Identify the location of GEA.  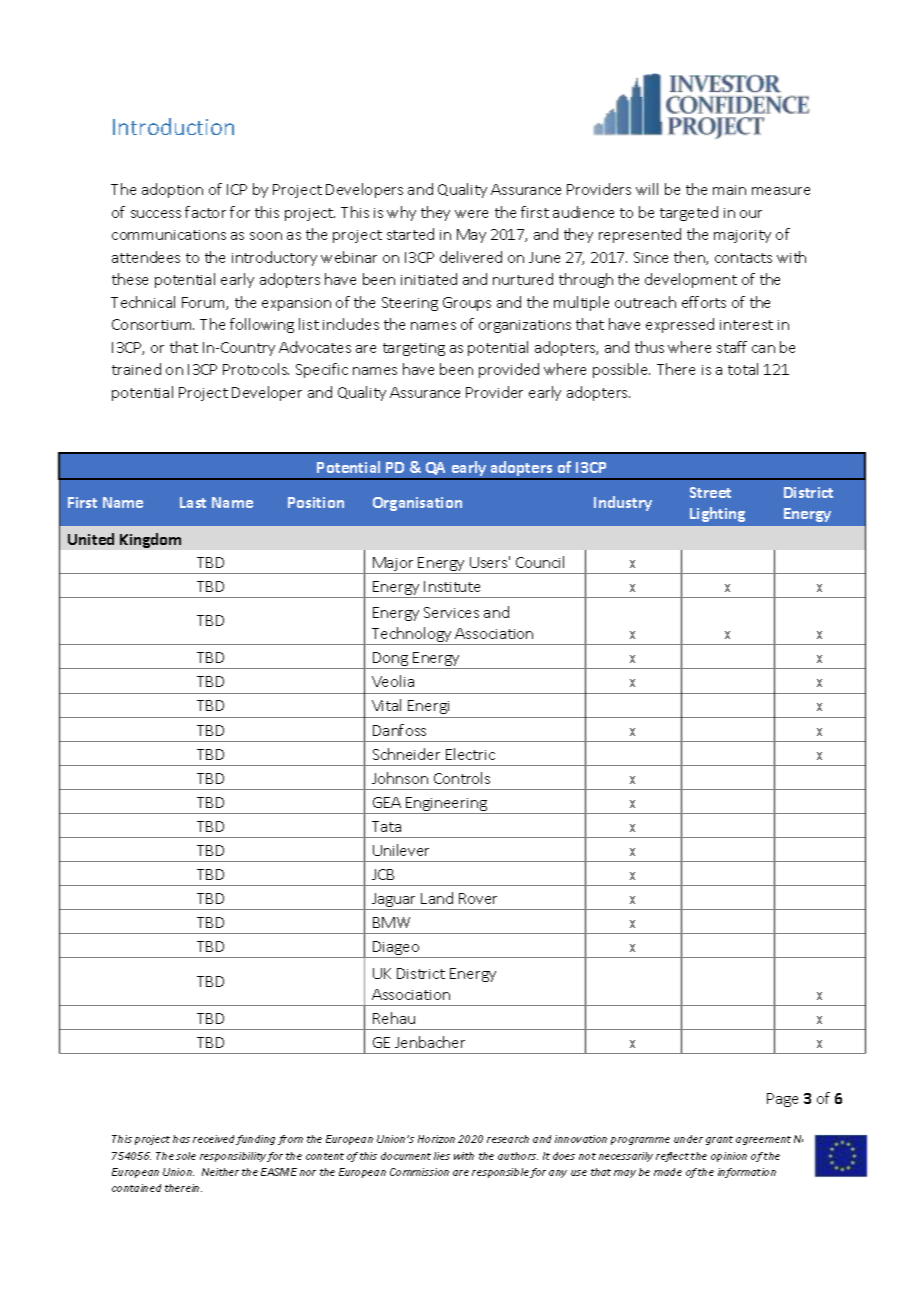
(387, 802).
